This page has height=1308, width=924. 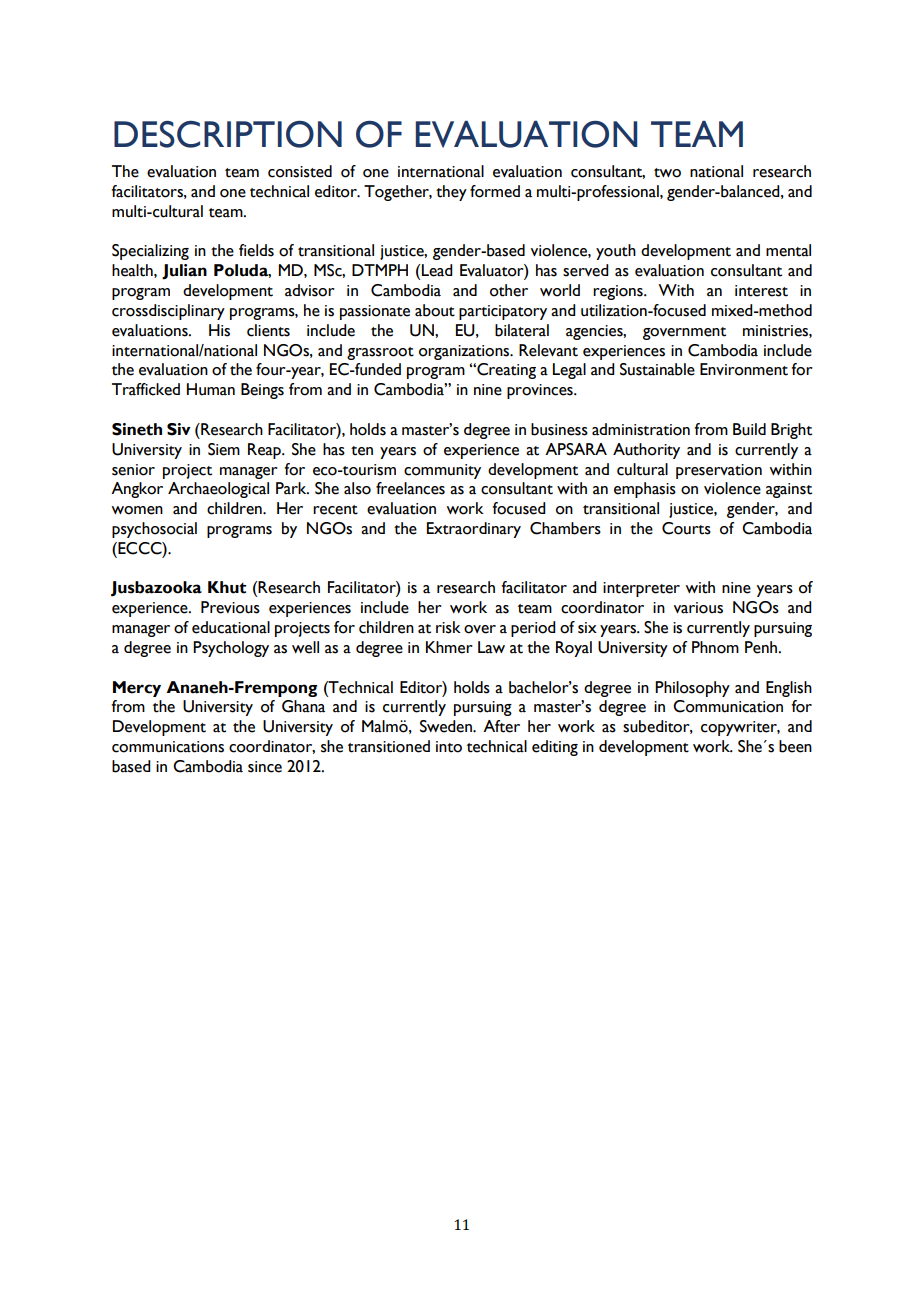 What do you see at coordinates (474, 530) in the page?
I see `Extraordinary` at bounding box center [474, 530].
